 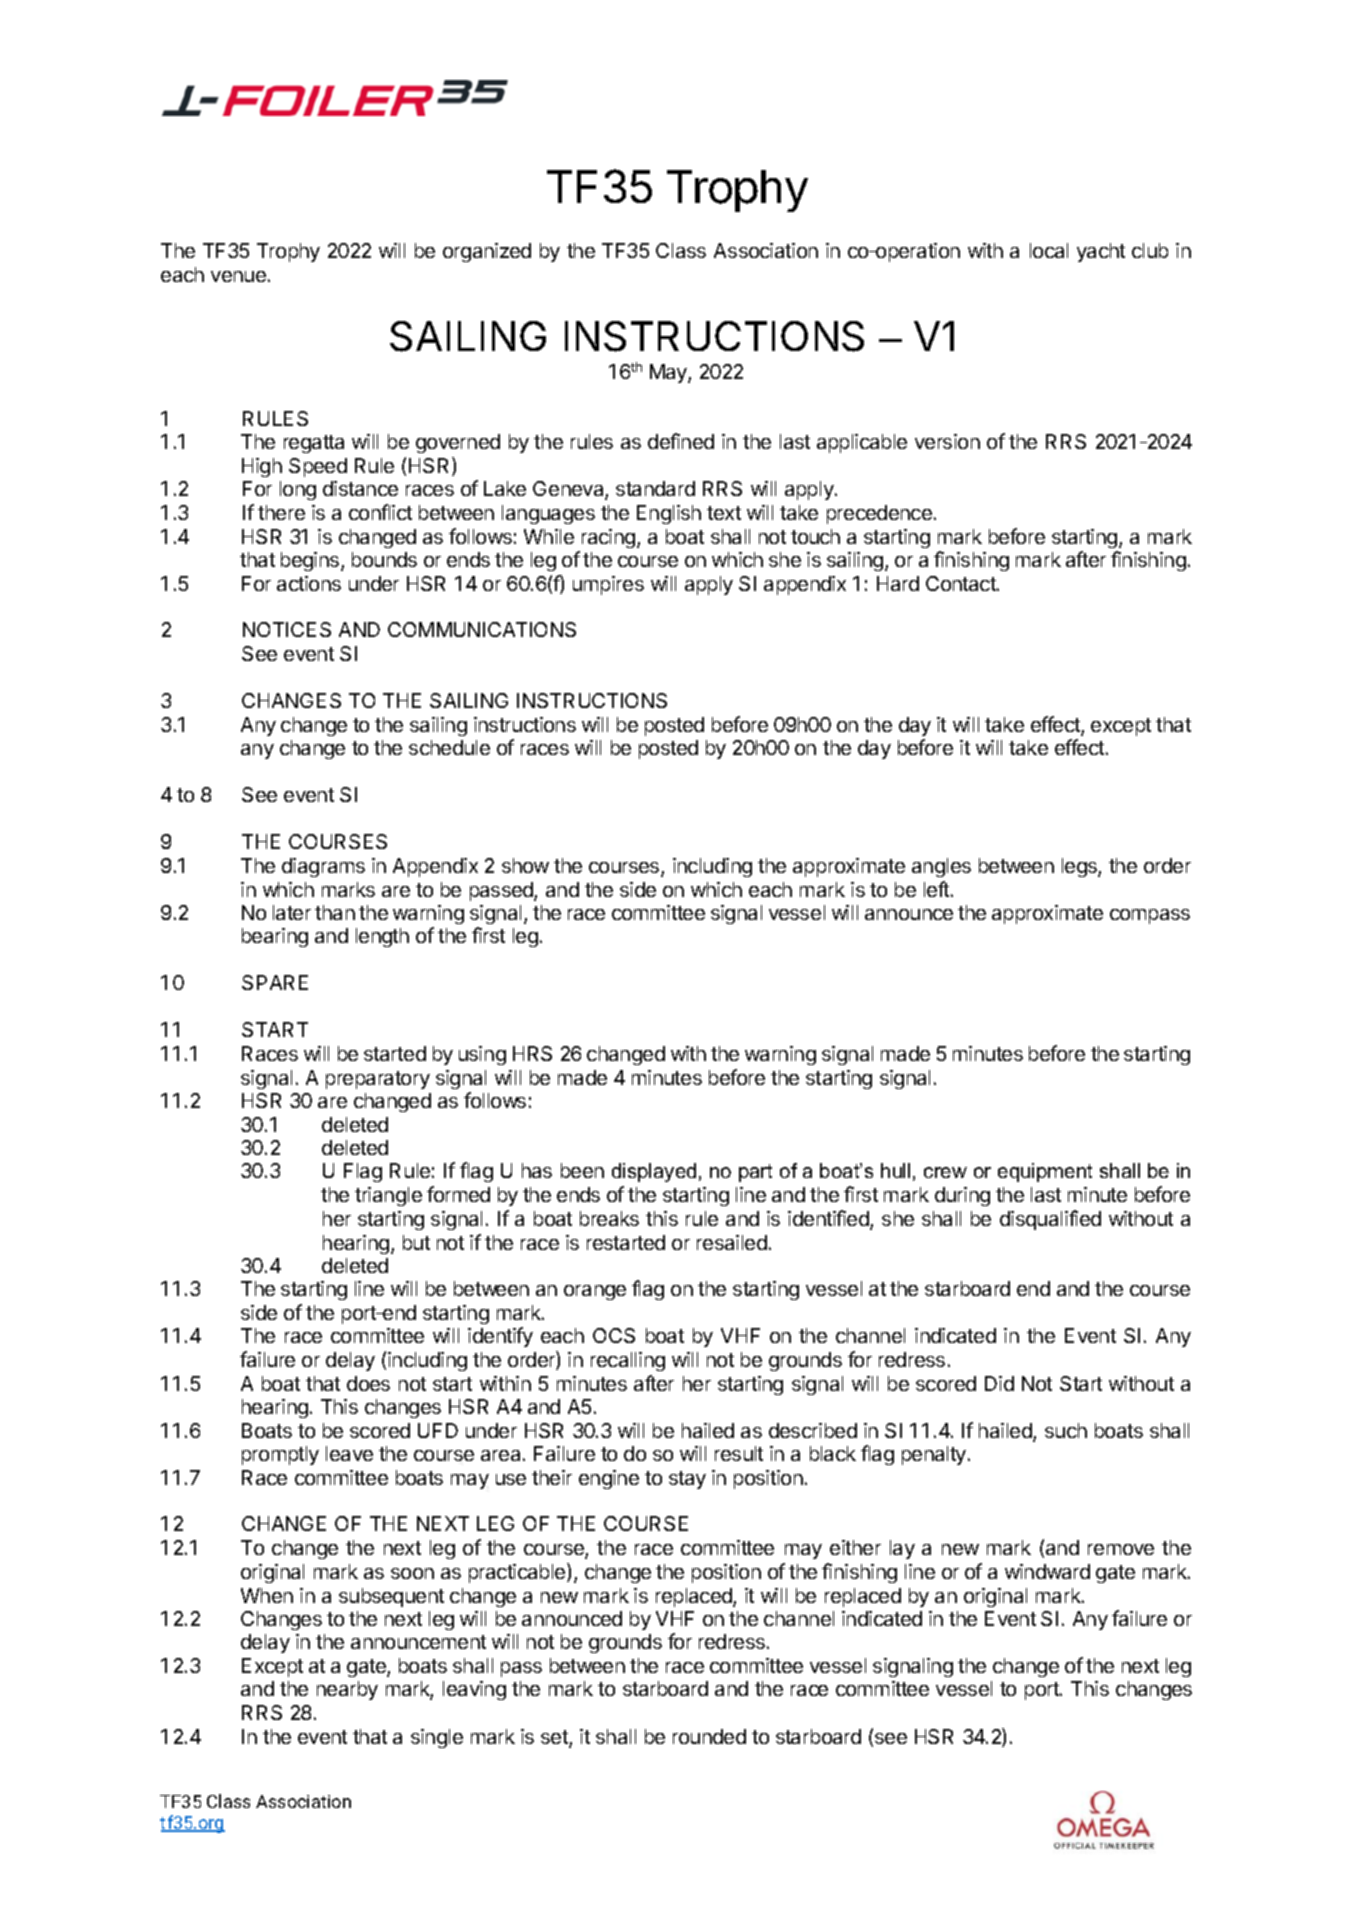 I want to click on show, so click(x=525, y=865).
